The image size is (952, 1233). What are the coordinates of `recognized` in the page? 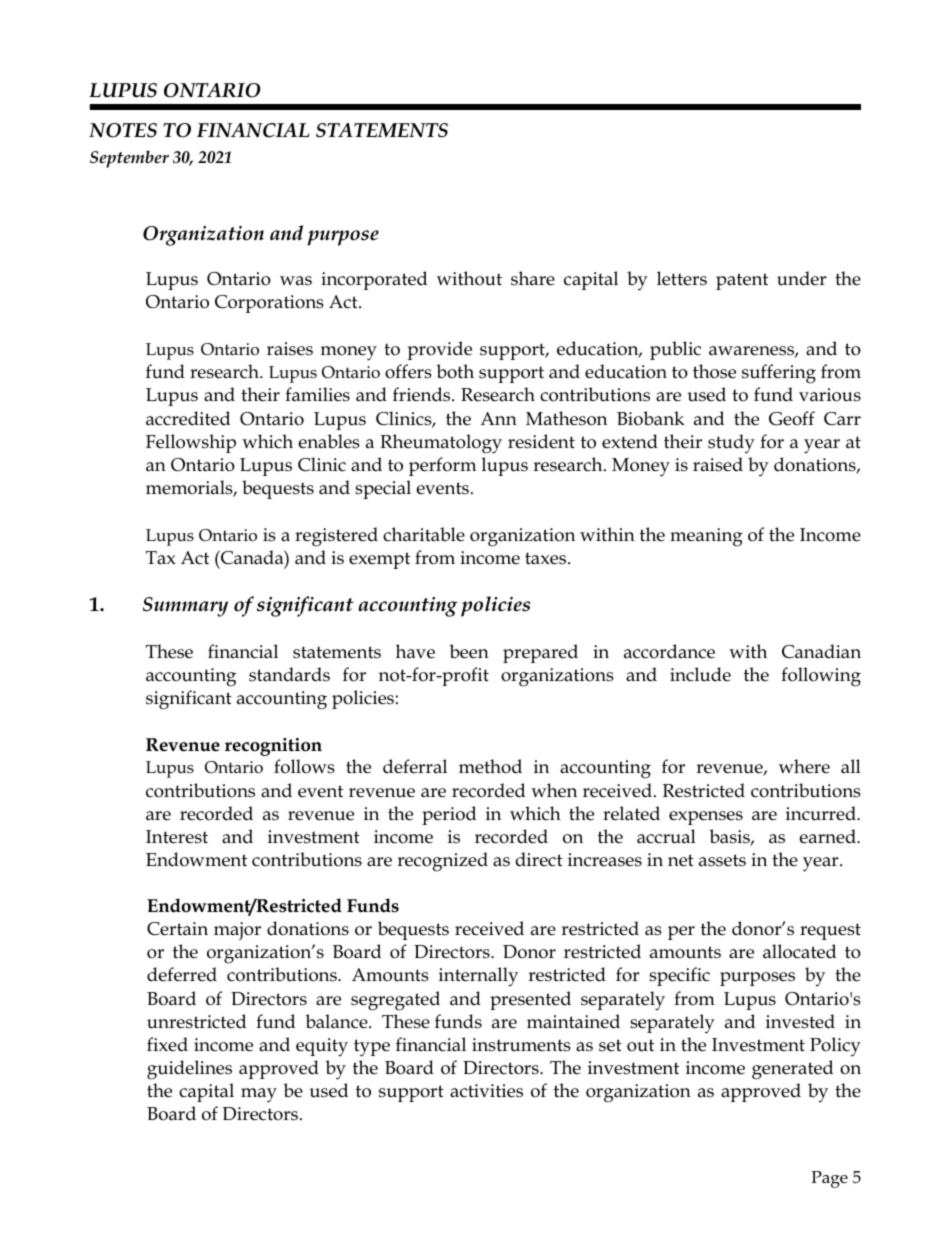 It's located at (442, 862).
